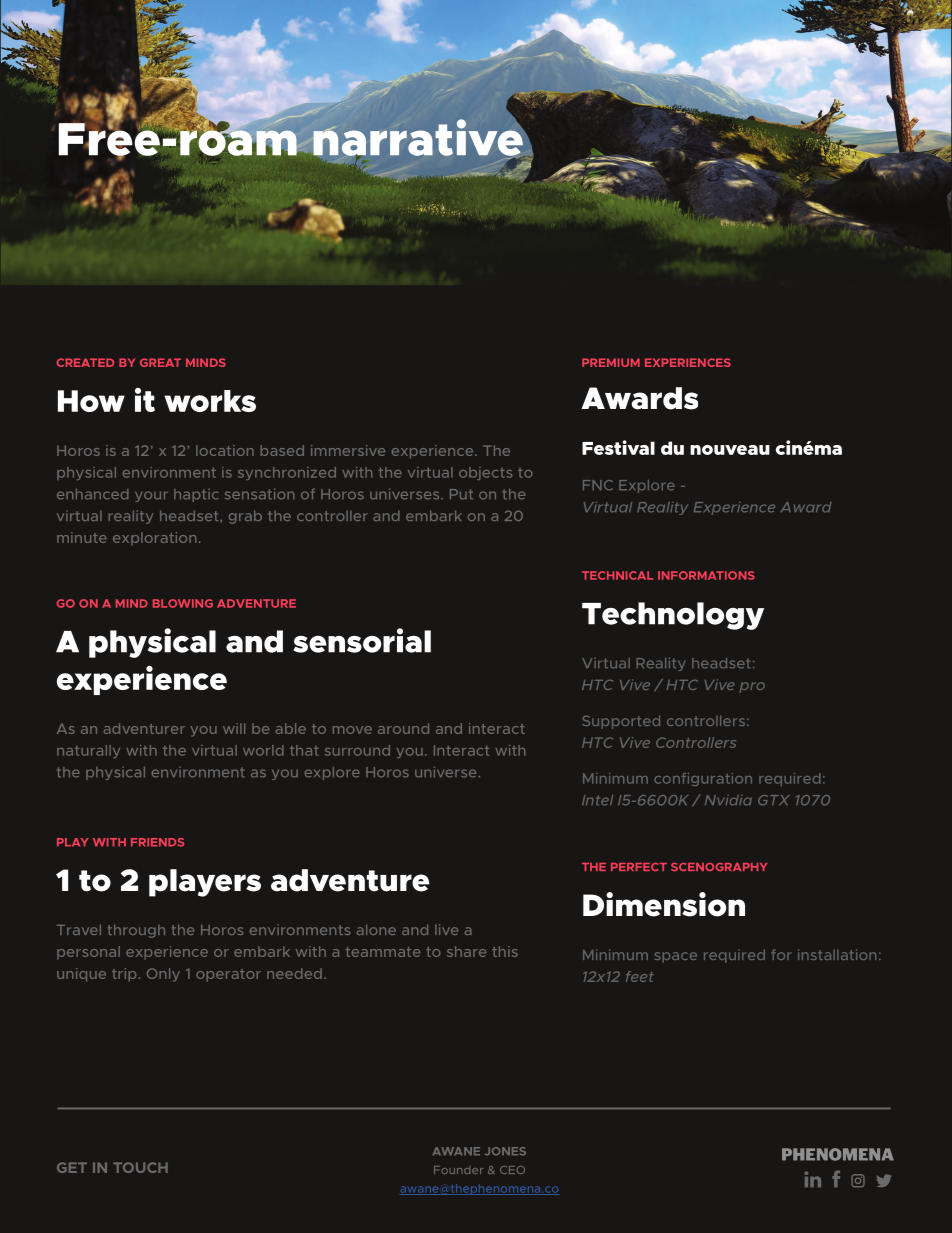 The height and width of the document is (1233, 952). I want to click on nouveau, so click(730, 450).
